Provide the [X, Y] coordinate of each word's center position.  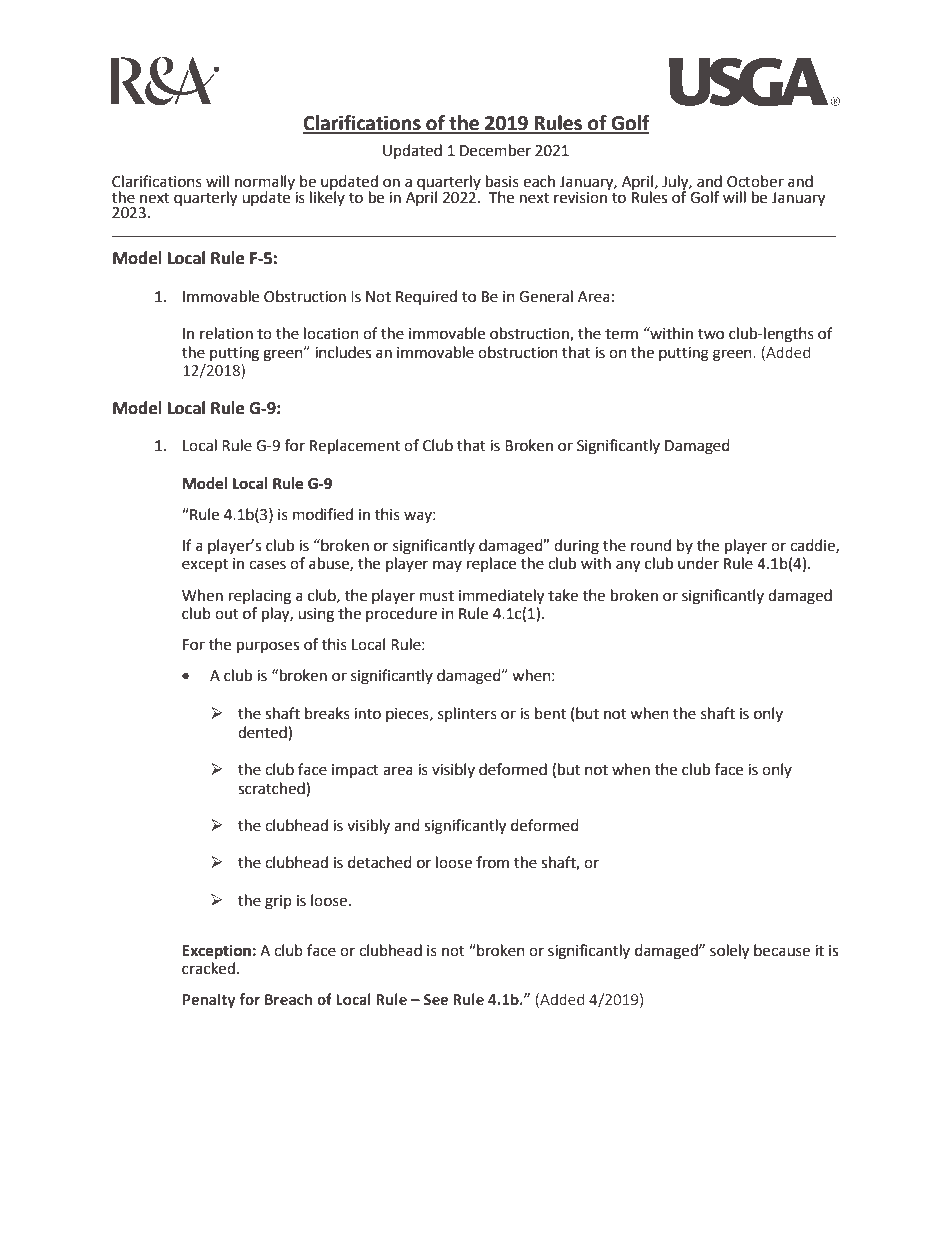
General [546, 296]
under [698, 563]
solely [729, 952]
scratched [272, 788]
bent [550, 713]
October [755, 181]
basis [502, 181]
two [711, 334]
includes [343, 352]
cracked [208, 968]
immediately [501, 597]
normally [266, 184]
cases [267, 565]
